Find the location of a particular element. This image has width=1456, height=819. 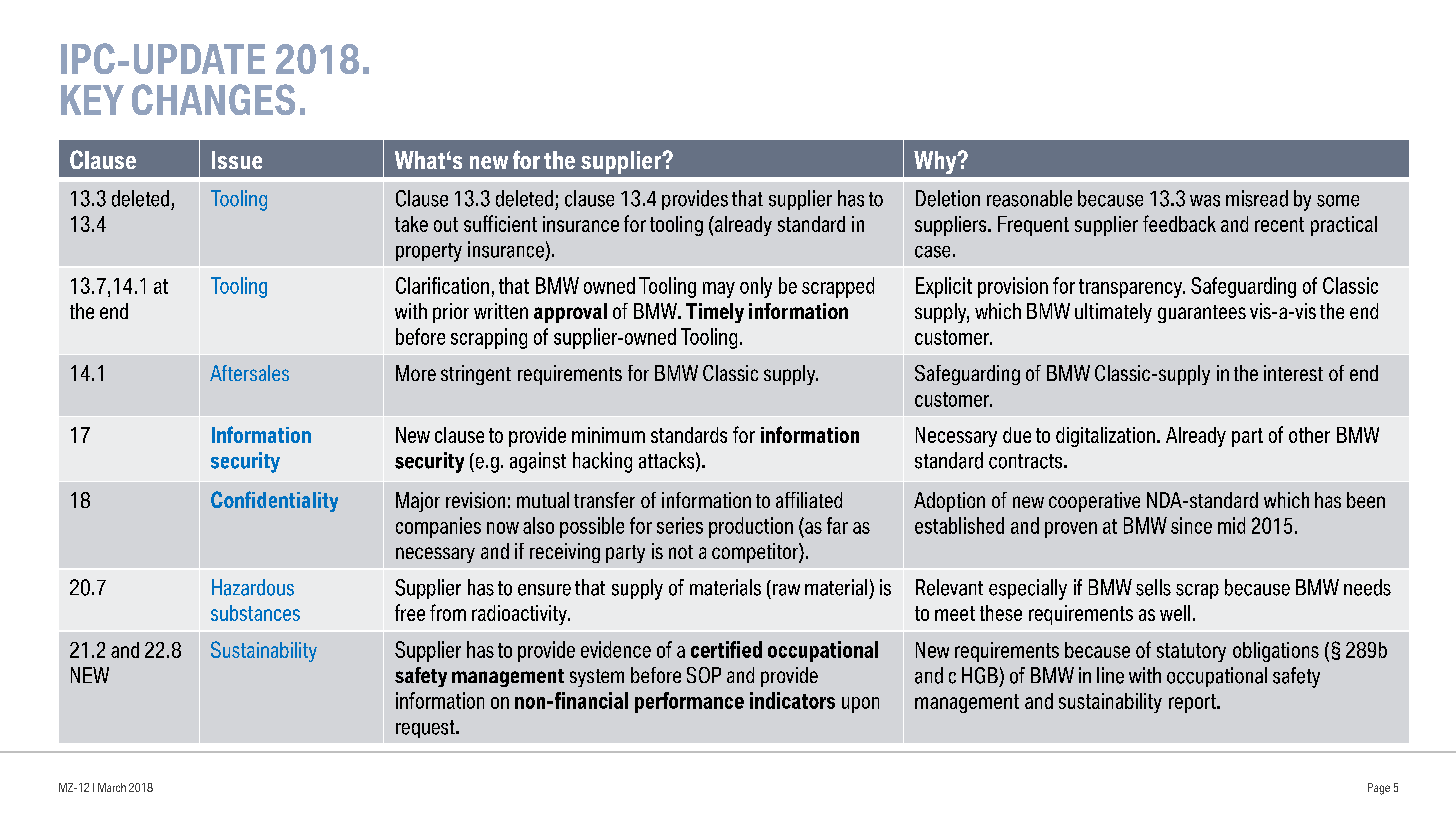

minimum is located at coordinates (608, 435).
